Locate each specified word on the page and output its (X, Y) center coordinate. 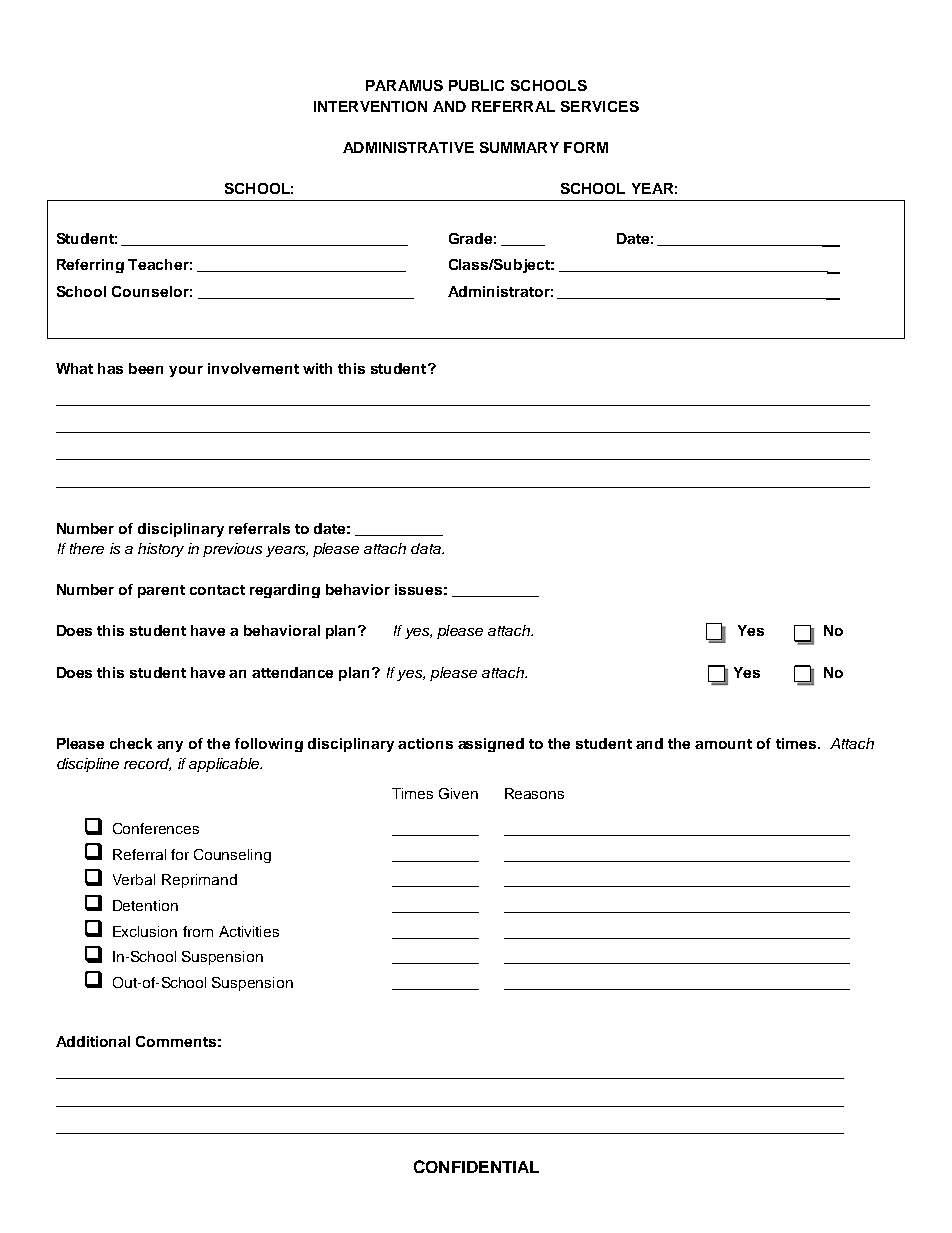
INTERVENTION (370, 106)
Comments (176, 1041)
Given (458, 793)
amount (723, 744)
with (317, 368)
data (427, 548)
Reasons (534, 793)
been (146, 368)
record (147, 764)
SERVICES (600, 106)
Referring (90, 266)
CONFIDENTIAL (476, 1166)
